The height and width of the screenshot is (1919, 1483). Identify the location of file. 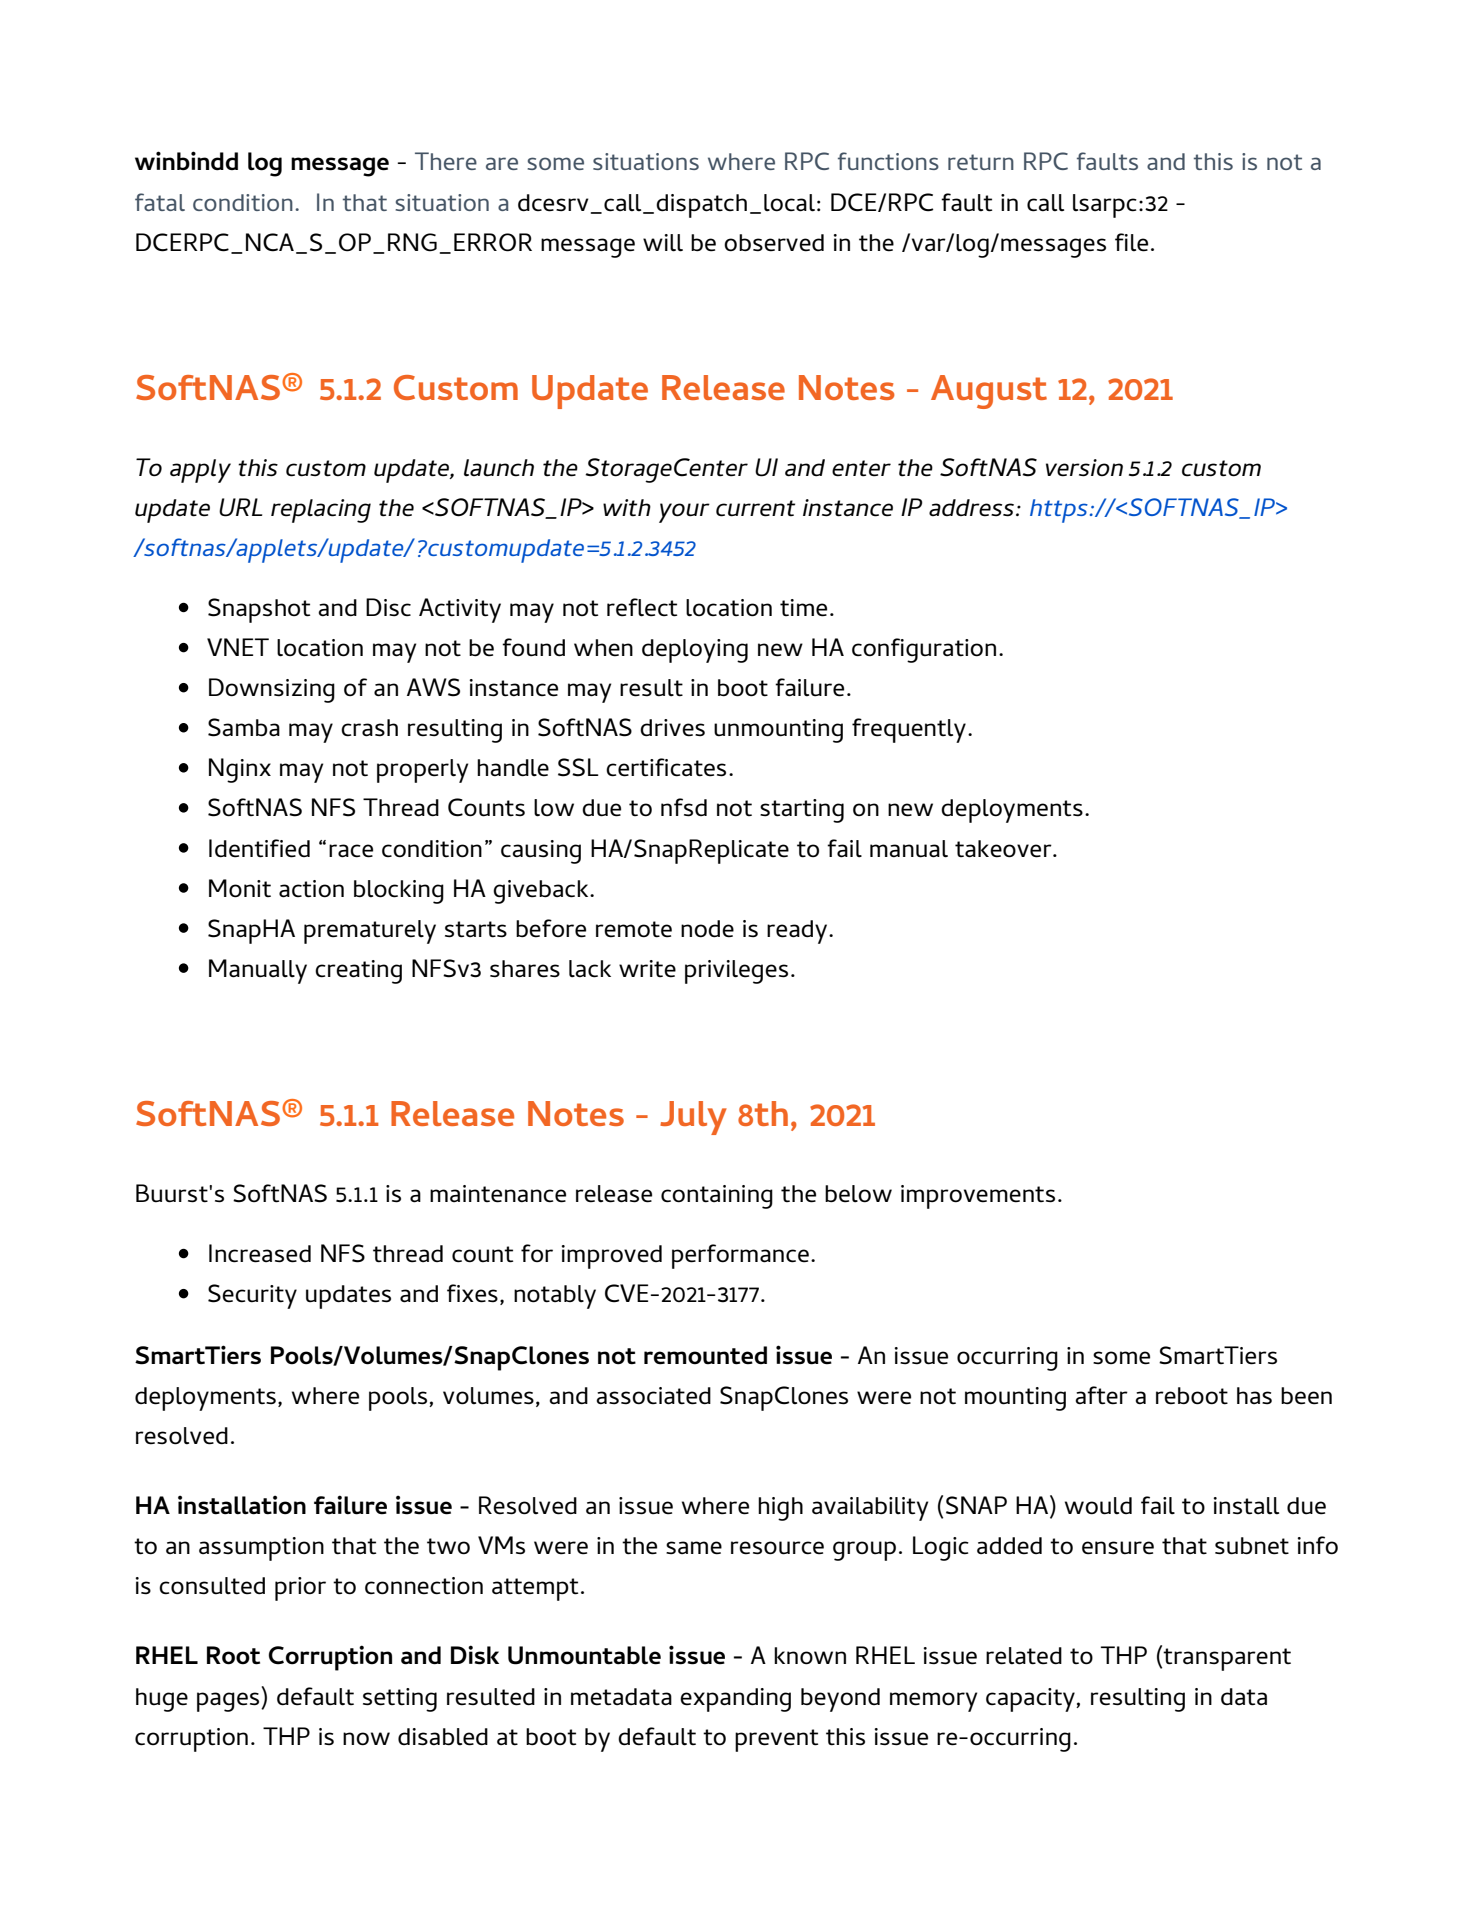
(1131, 242).
